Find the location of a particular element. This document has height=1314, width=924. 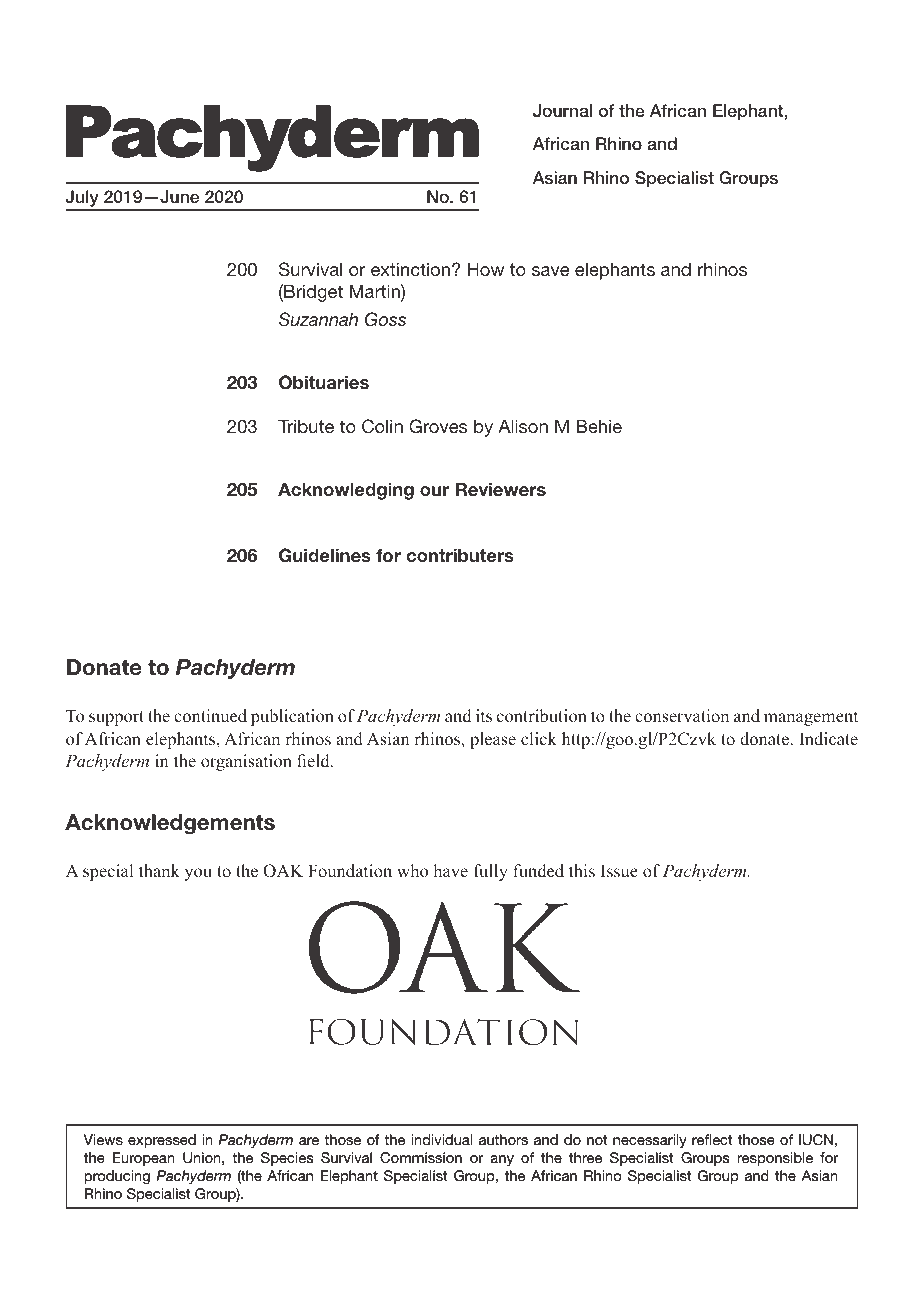

Alison is located at coordinates (523, 426).
